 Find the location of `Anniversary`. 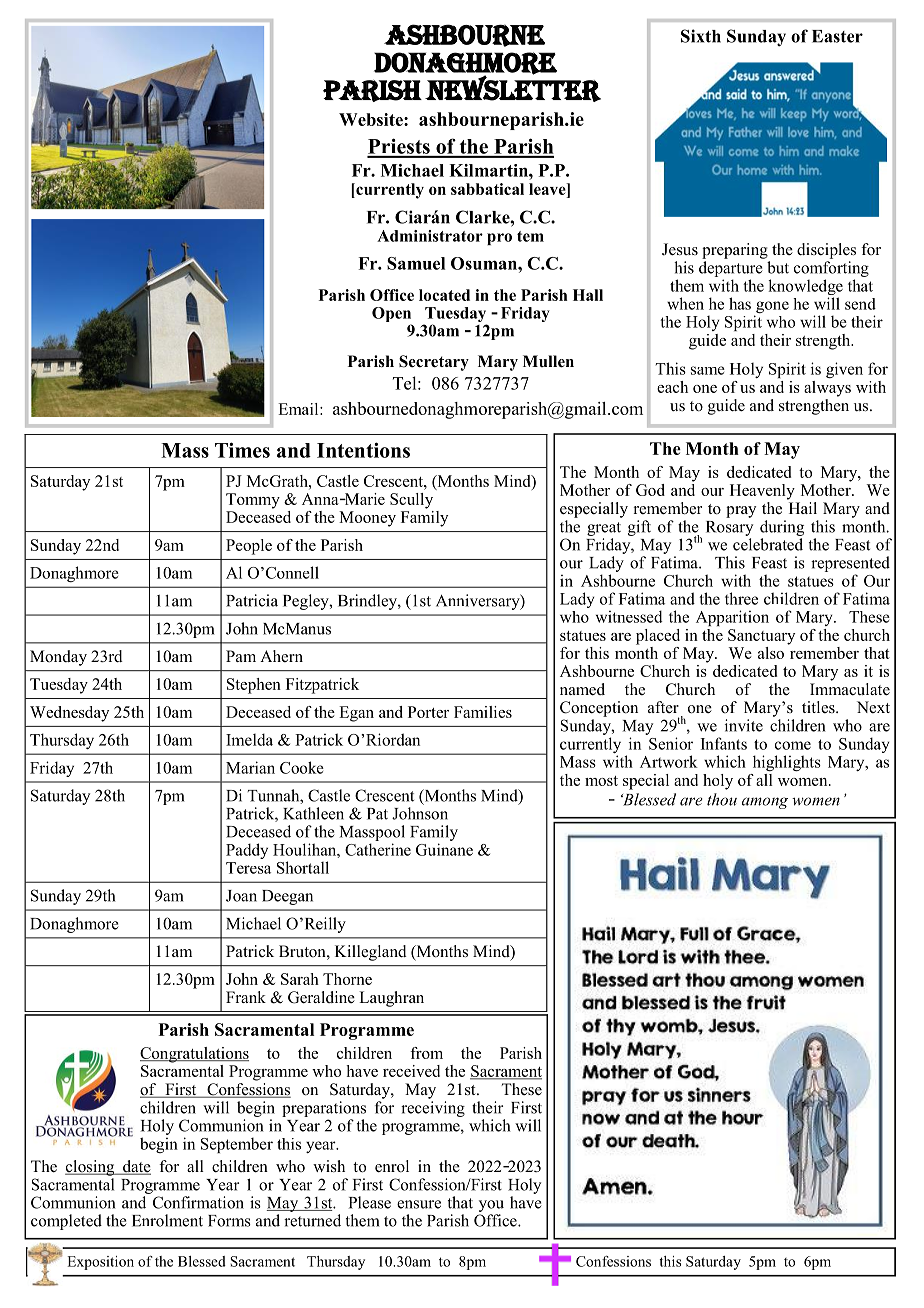

Anniversary is located at coordinates (479, 602).
